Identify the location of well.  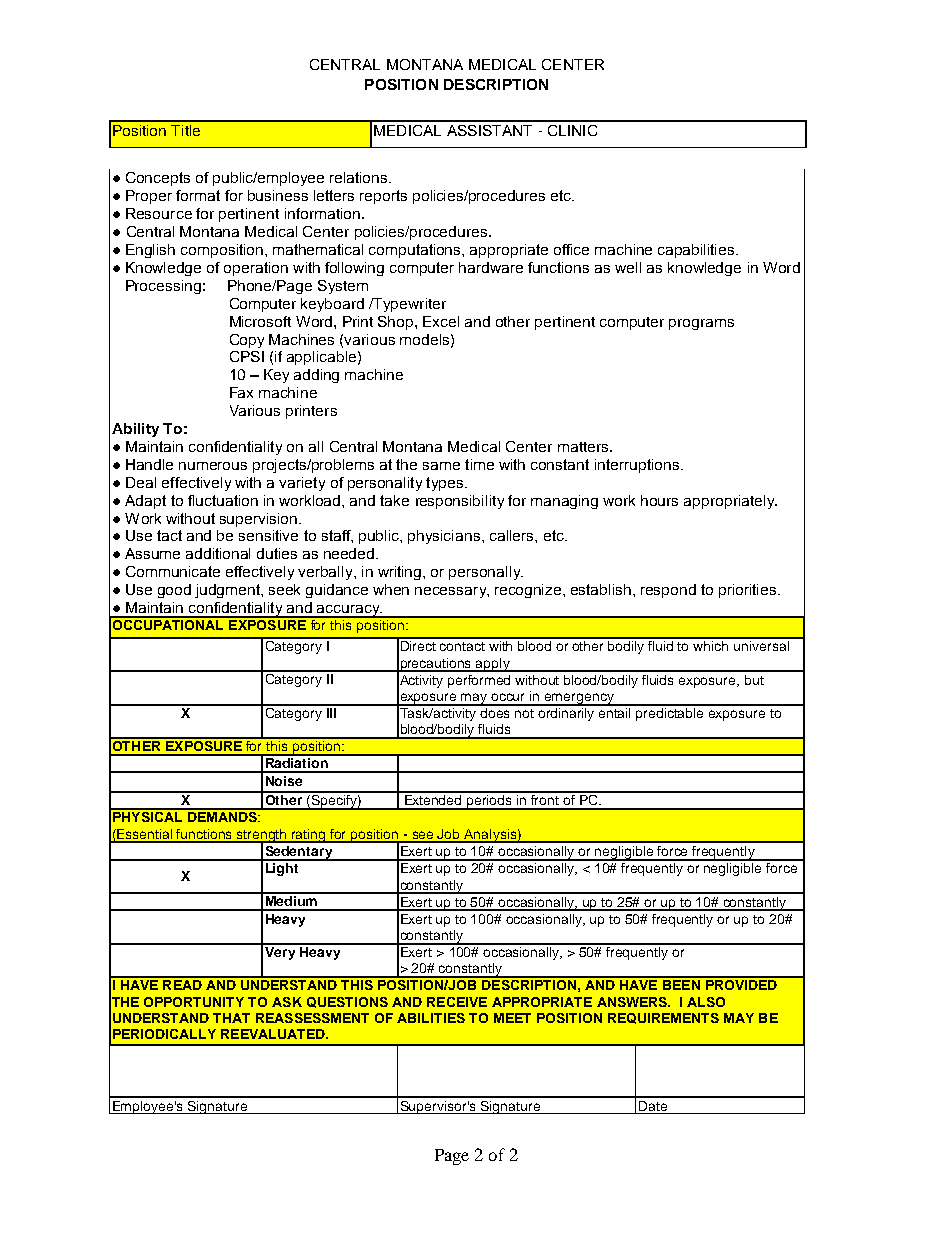
(628, 267).
